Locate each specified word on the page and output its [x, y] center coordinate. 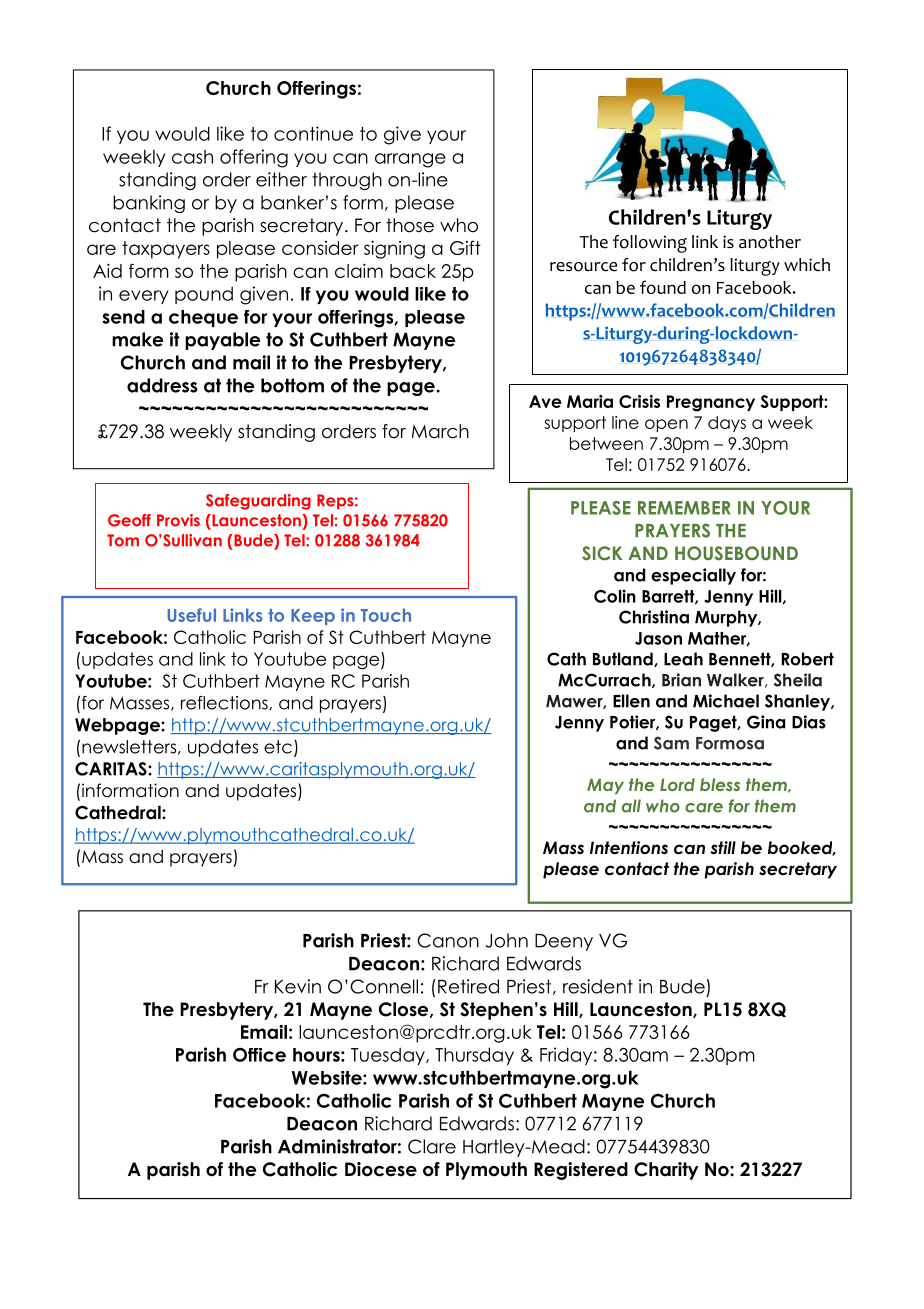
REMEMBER [684, 508]
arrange [410, 160]
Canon [448, 940]
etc [278, 747]
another [770, 242]
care [704, 808]
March [440, 431]
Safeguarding [258, 502]
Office [259, 1054]
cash [192, 157]
